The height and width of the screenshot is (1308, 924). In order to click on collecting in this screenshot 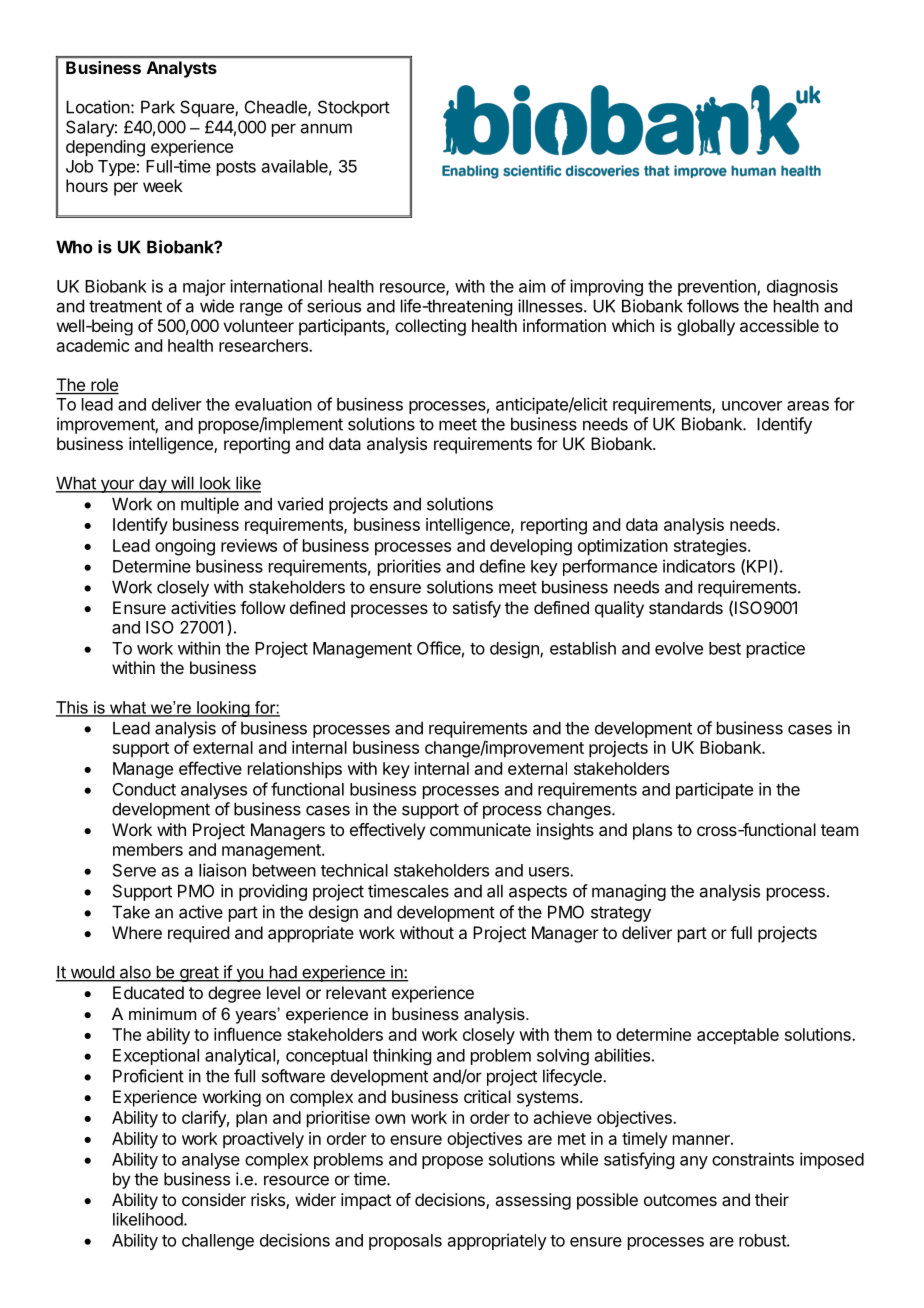, I will do `click(430, 327)`.
